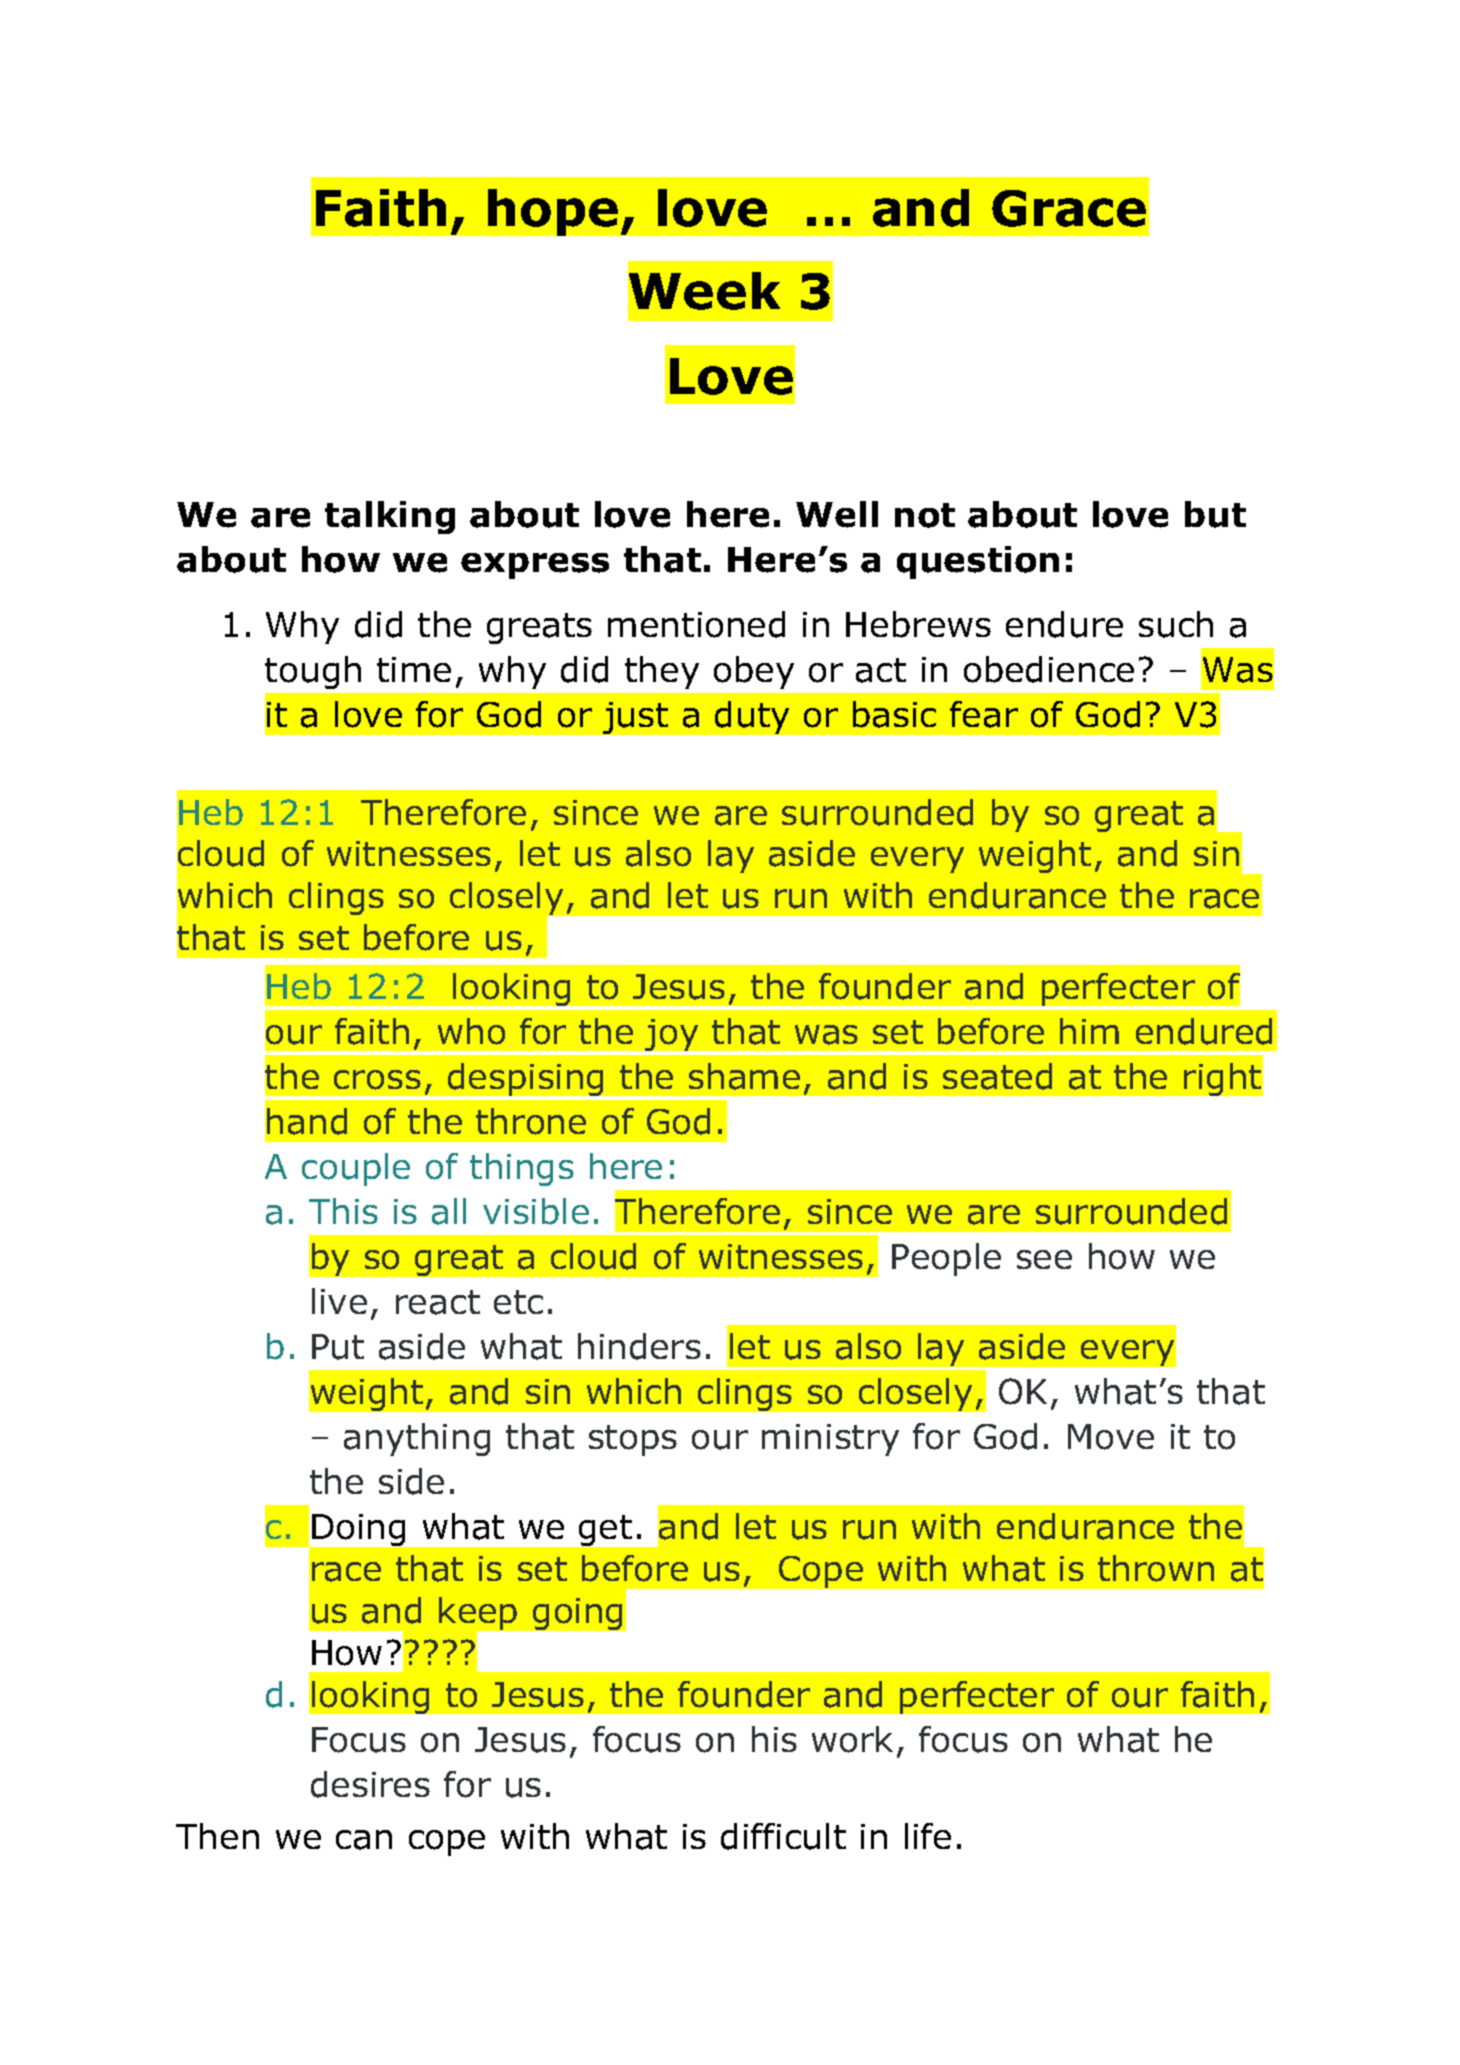  What do you see at coordinates (1215, 514) in the document?
I see `but` at bounding box center [1215, 514].
